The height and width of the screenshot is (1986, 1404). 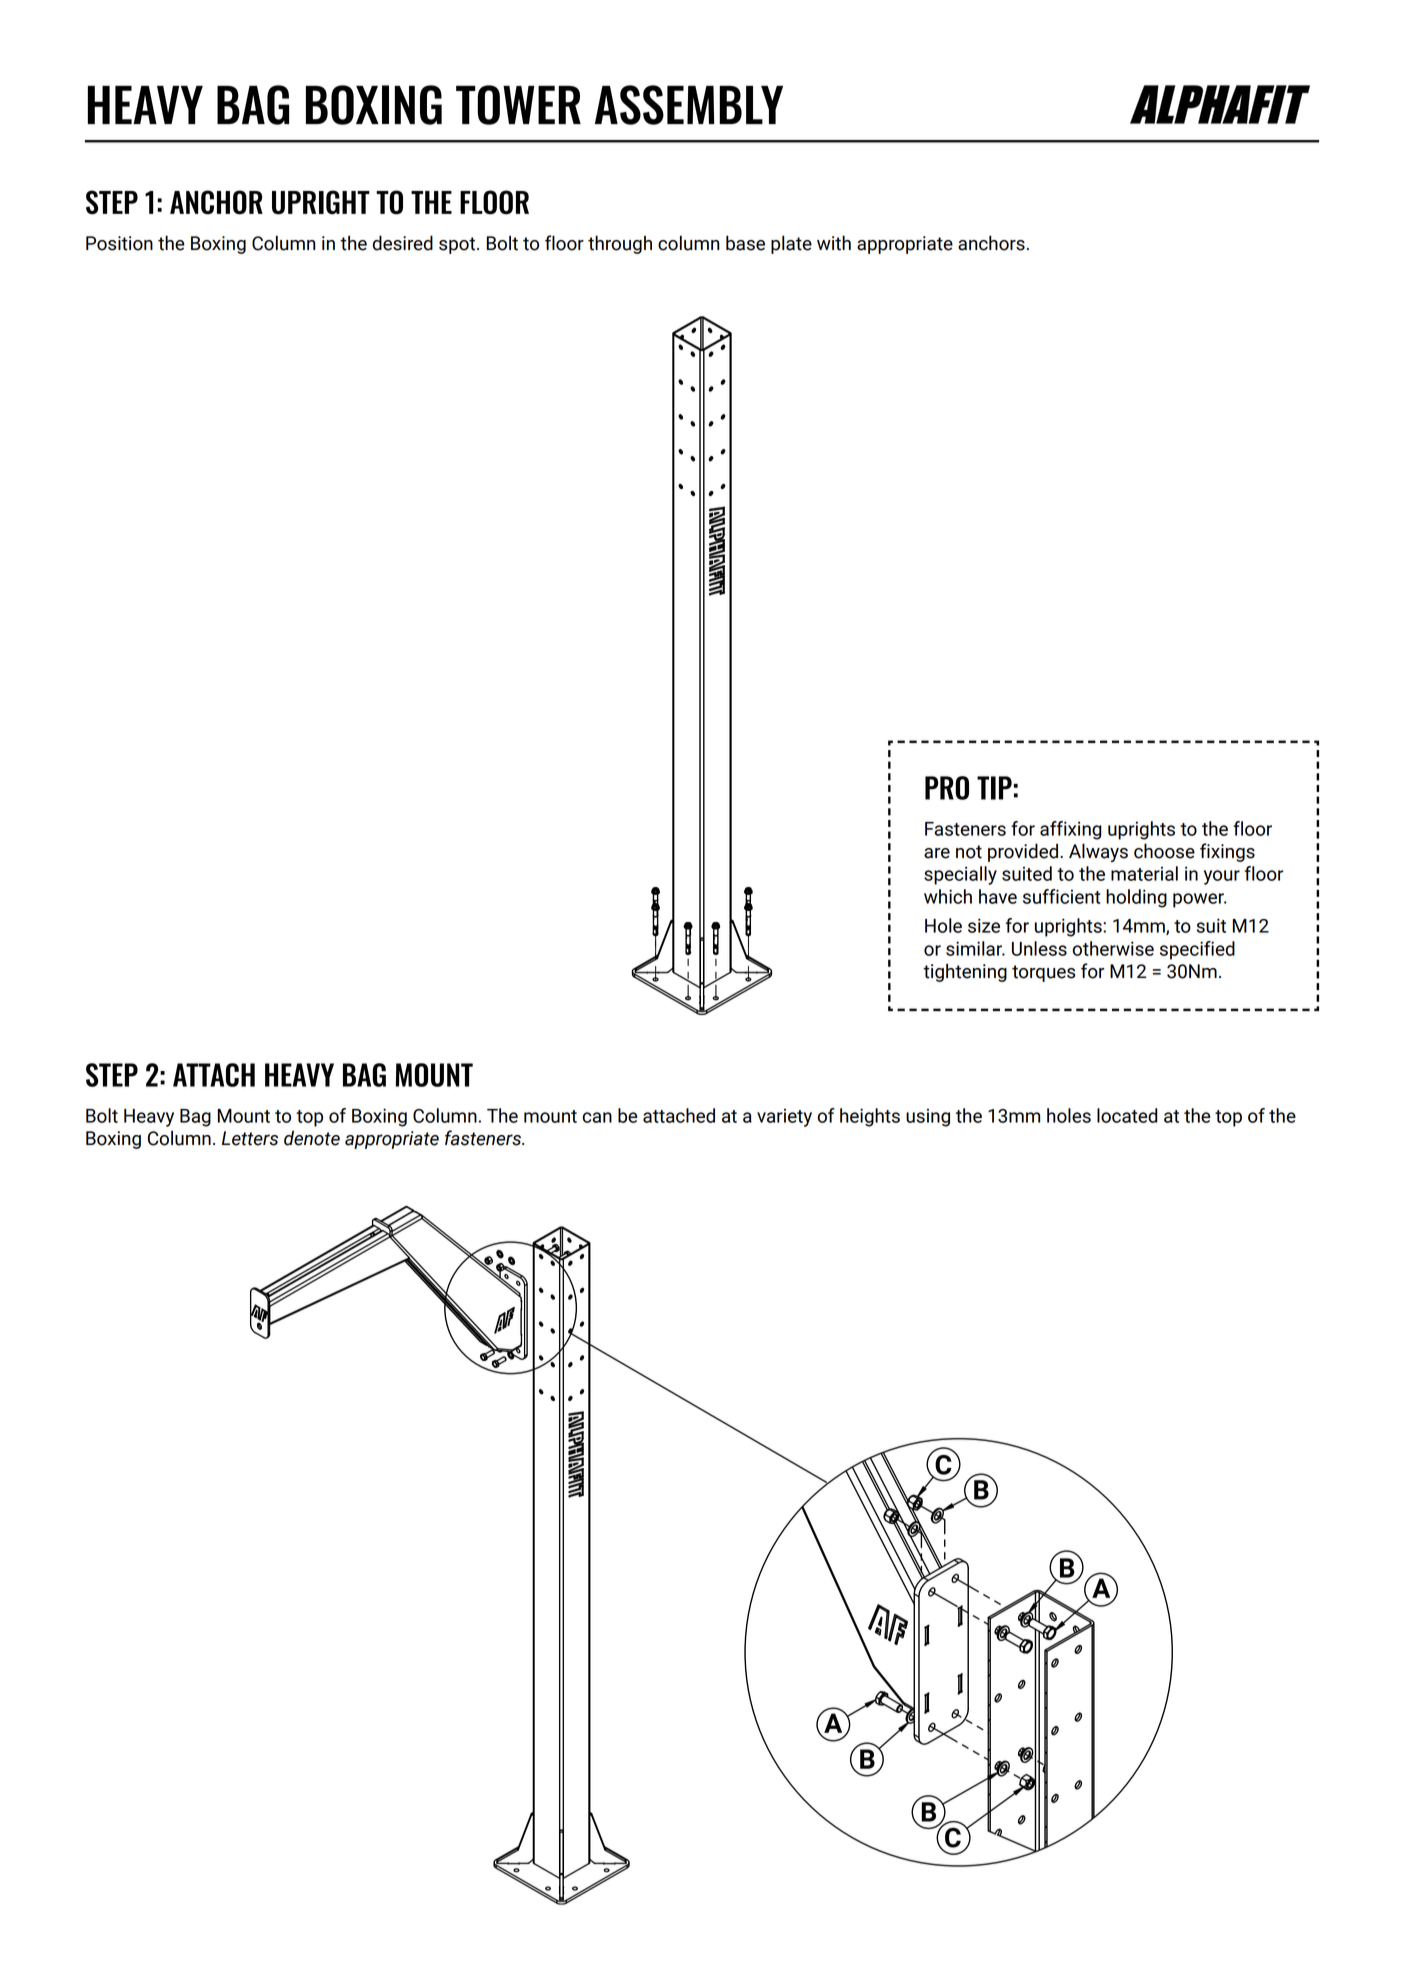 I want to click on affixing, so click(x=1071, y=830).
